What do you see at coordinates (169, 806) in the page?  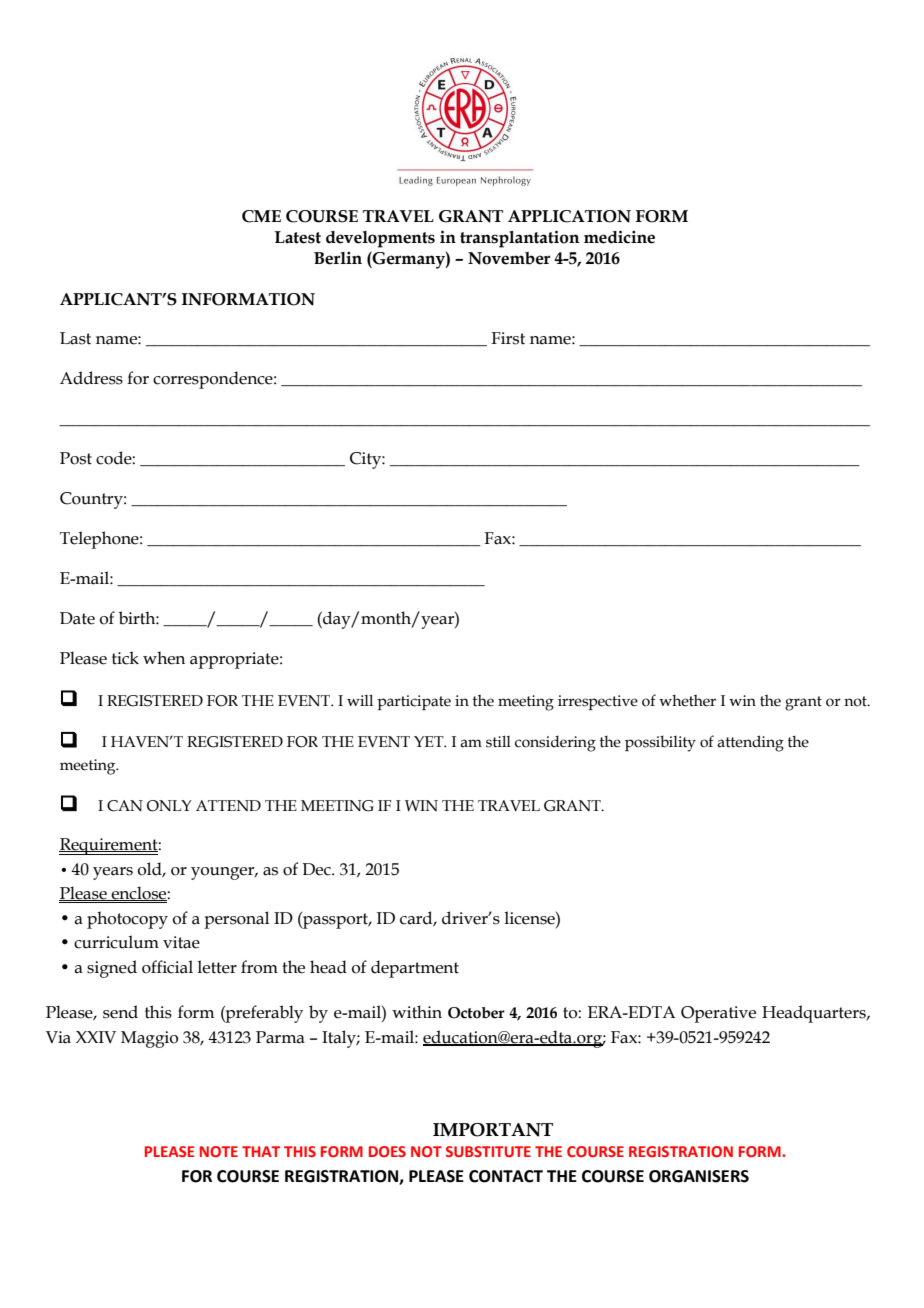 I see `ONLY` at bounding box center [169, 806].
